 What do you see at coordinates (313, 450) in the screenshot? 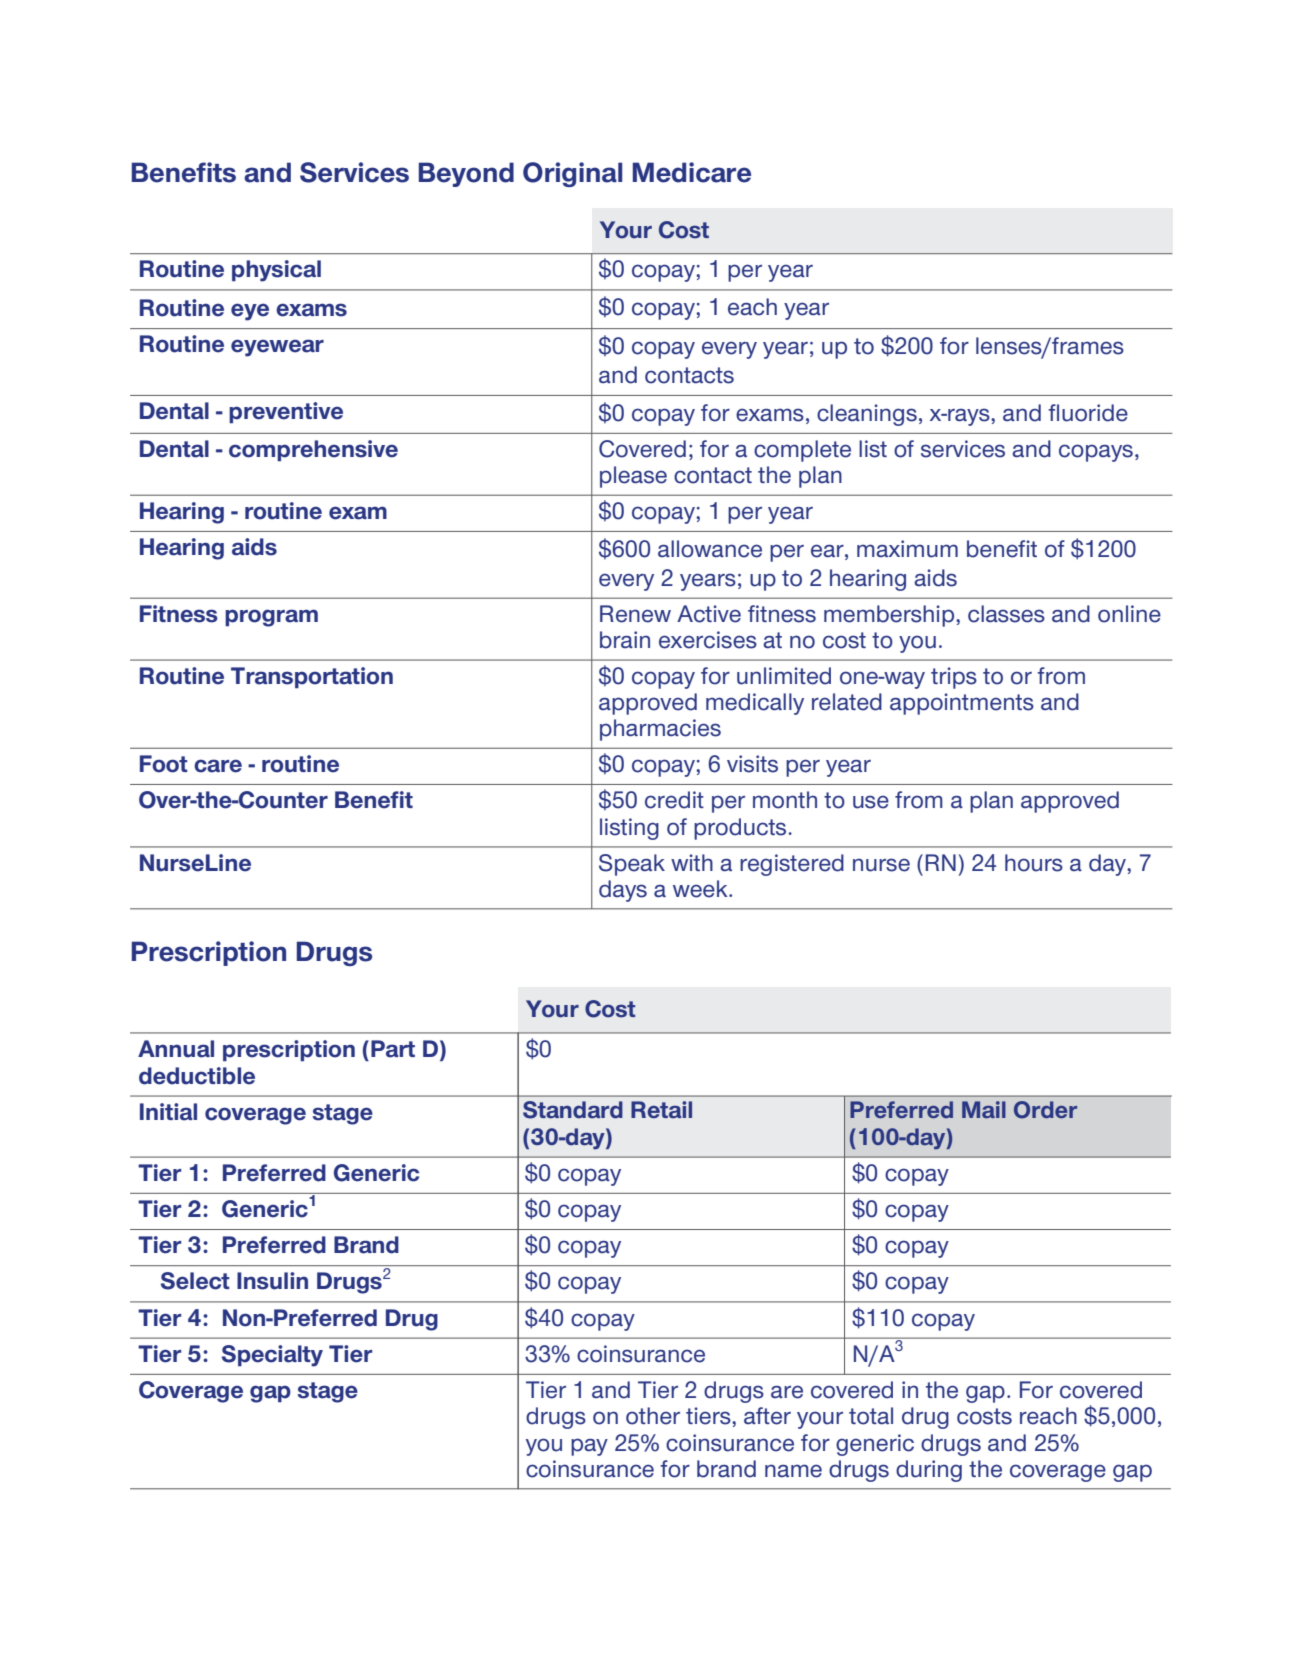
I see `comprehensive` at bounding box center [313, 450].
